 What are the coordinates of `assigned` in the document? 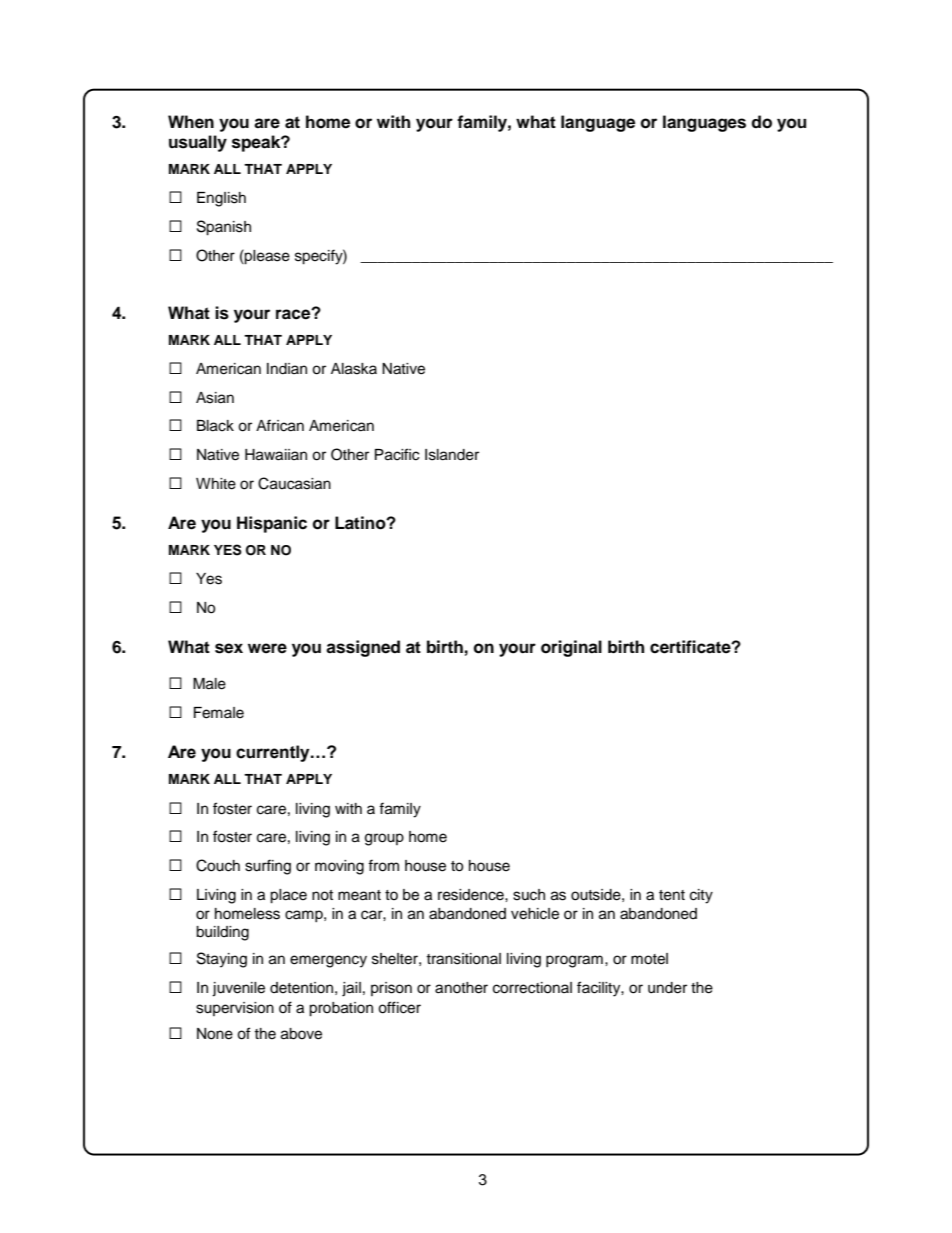 It's located at (363, 648).
